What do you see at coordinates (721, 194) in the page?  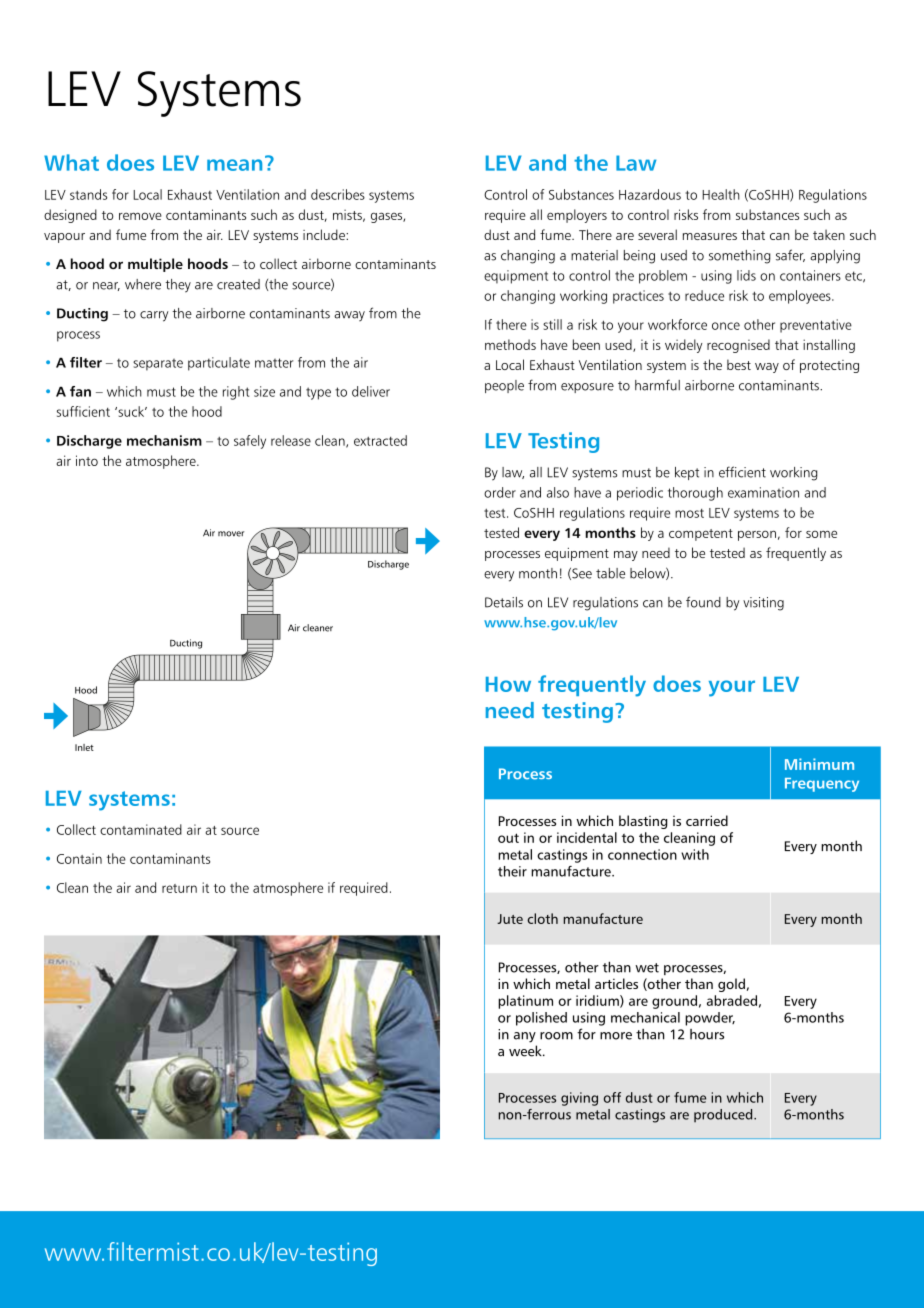 I see `Health` at bounding box center [721, 194].
